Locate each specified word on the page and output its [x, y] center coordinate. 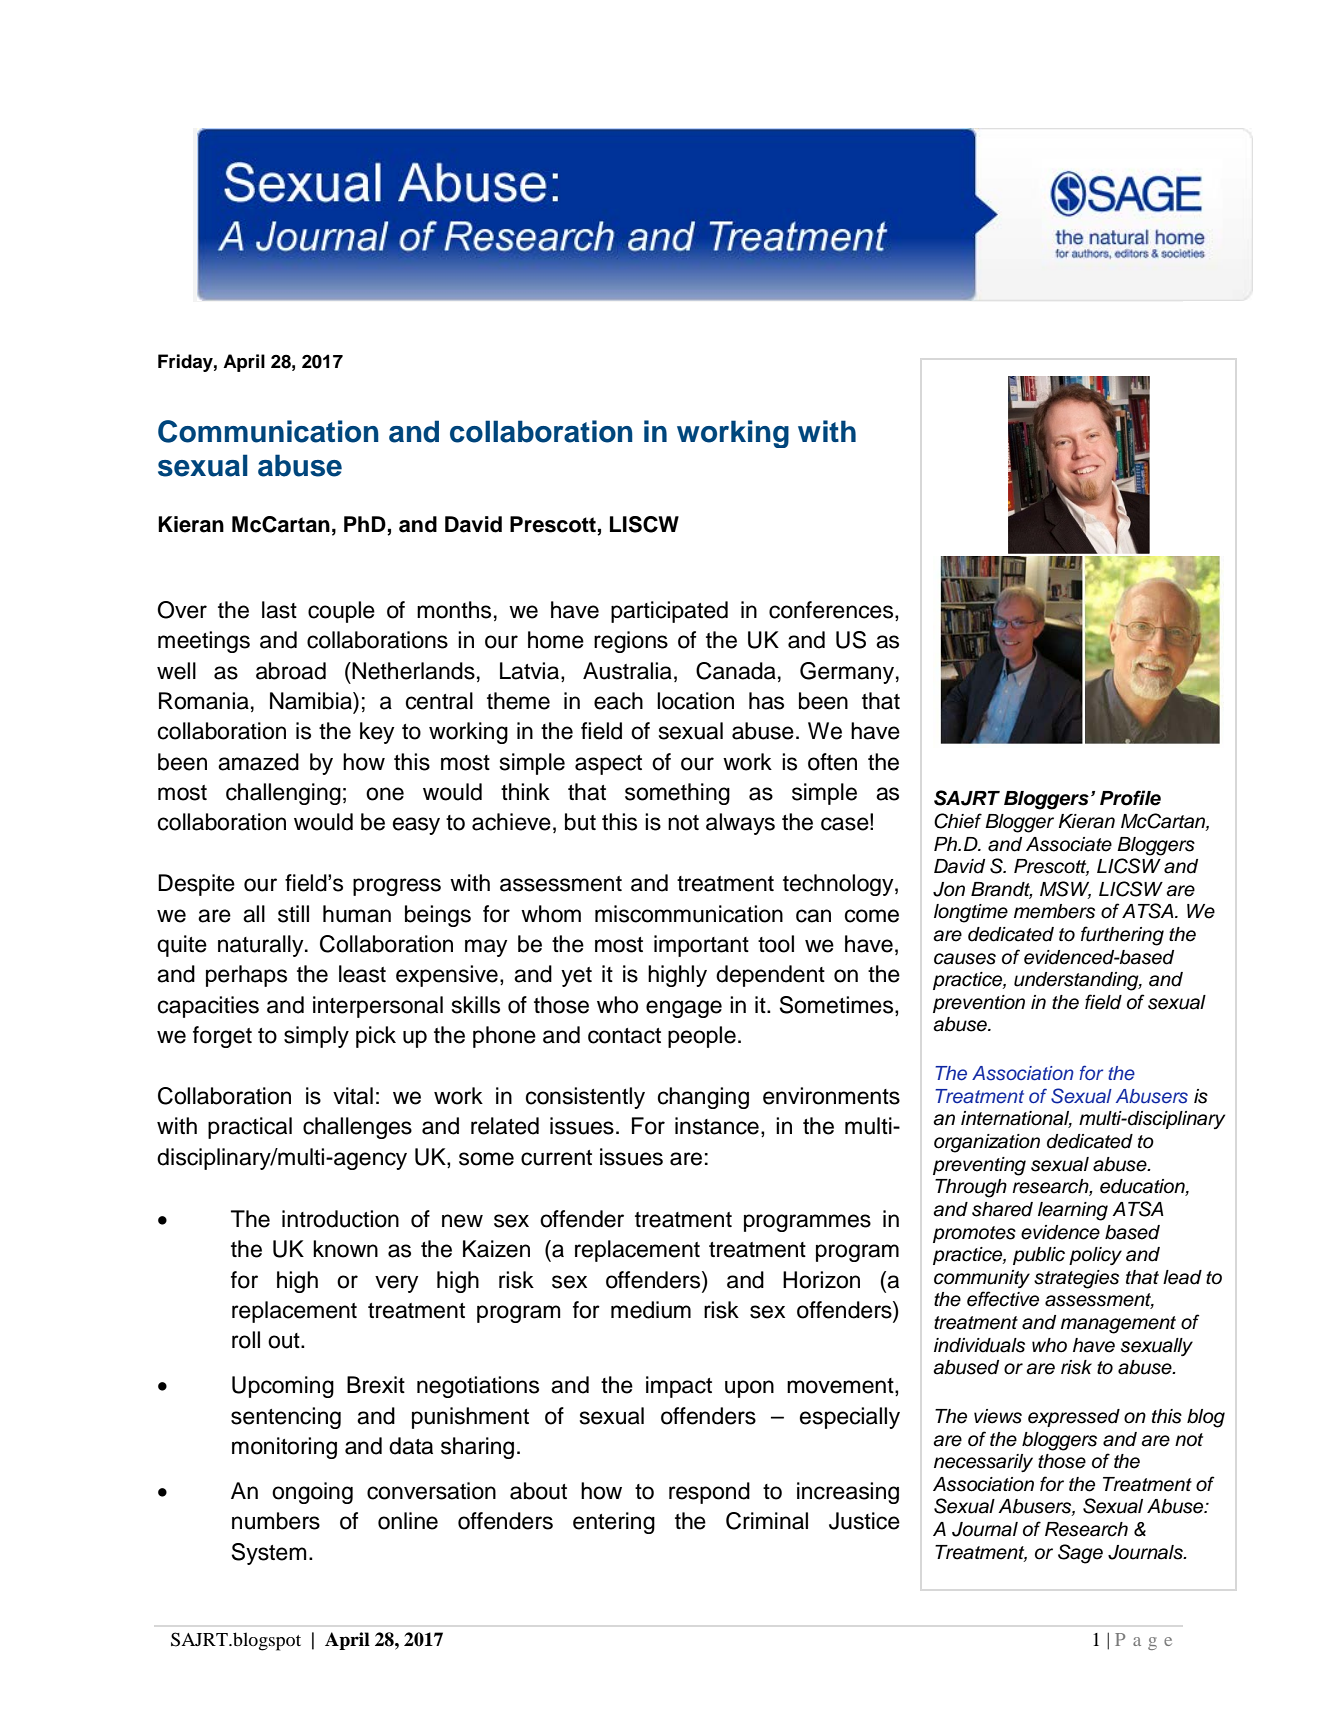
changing [703, 1098]
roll [246, 1340]
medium [651, 1310]
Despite [196, 885]
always [740, 824]
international [1016, 1119]
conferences [832, 611]
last [279, 610]
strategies [1076, 1279]
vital [353, 1096]
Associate [1069, 844]
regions [631, 642]
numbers [276, 1521]
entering [614, 1523]
